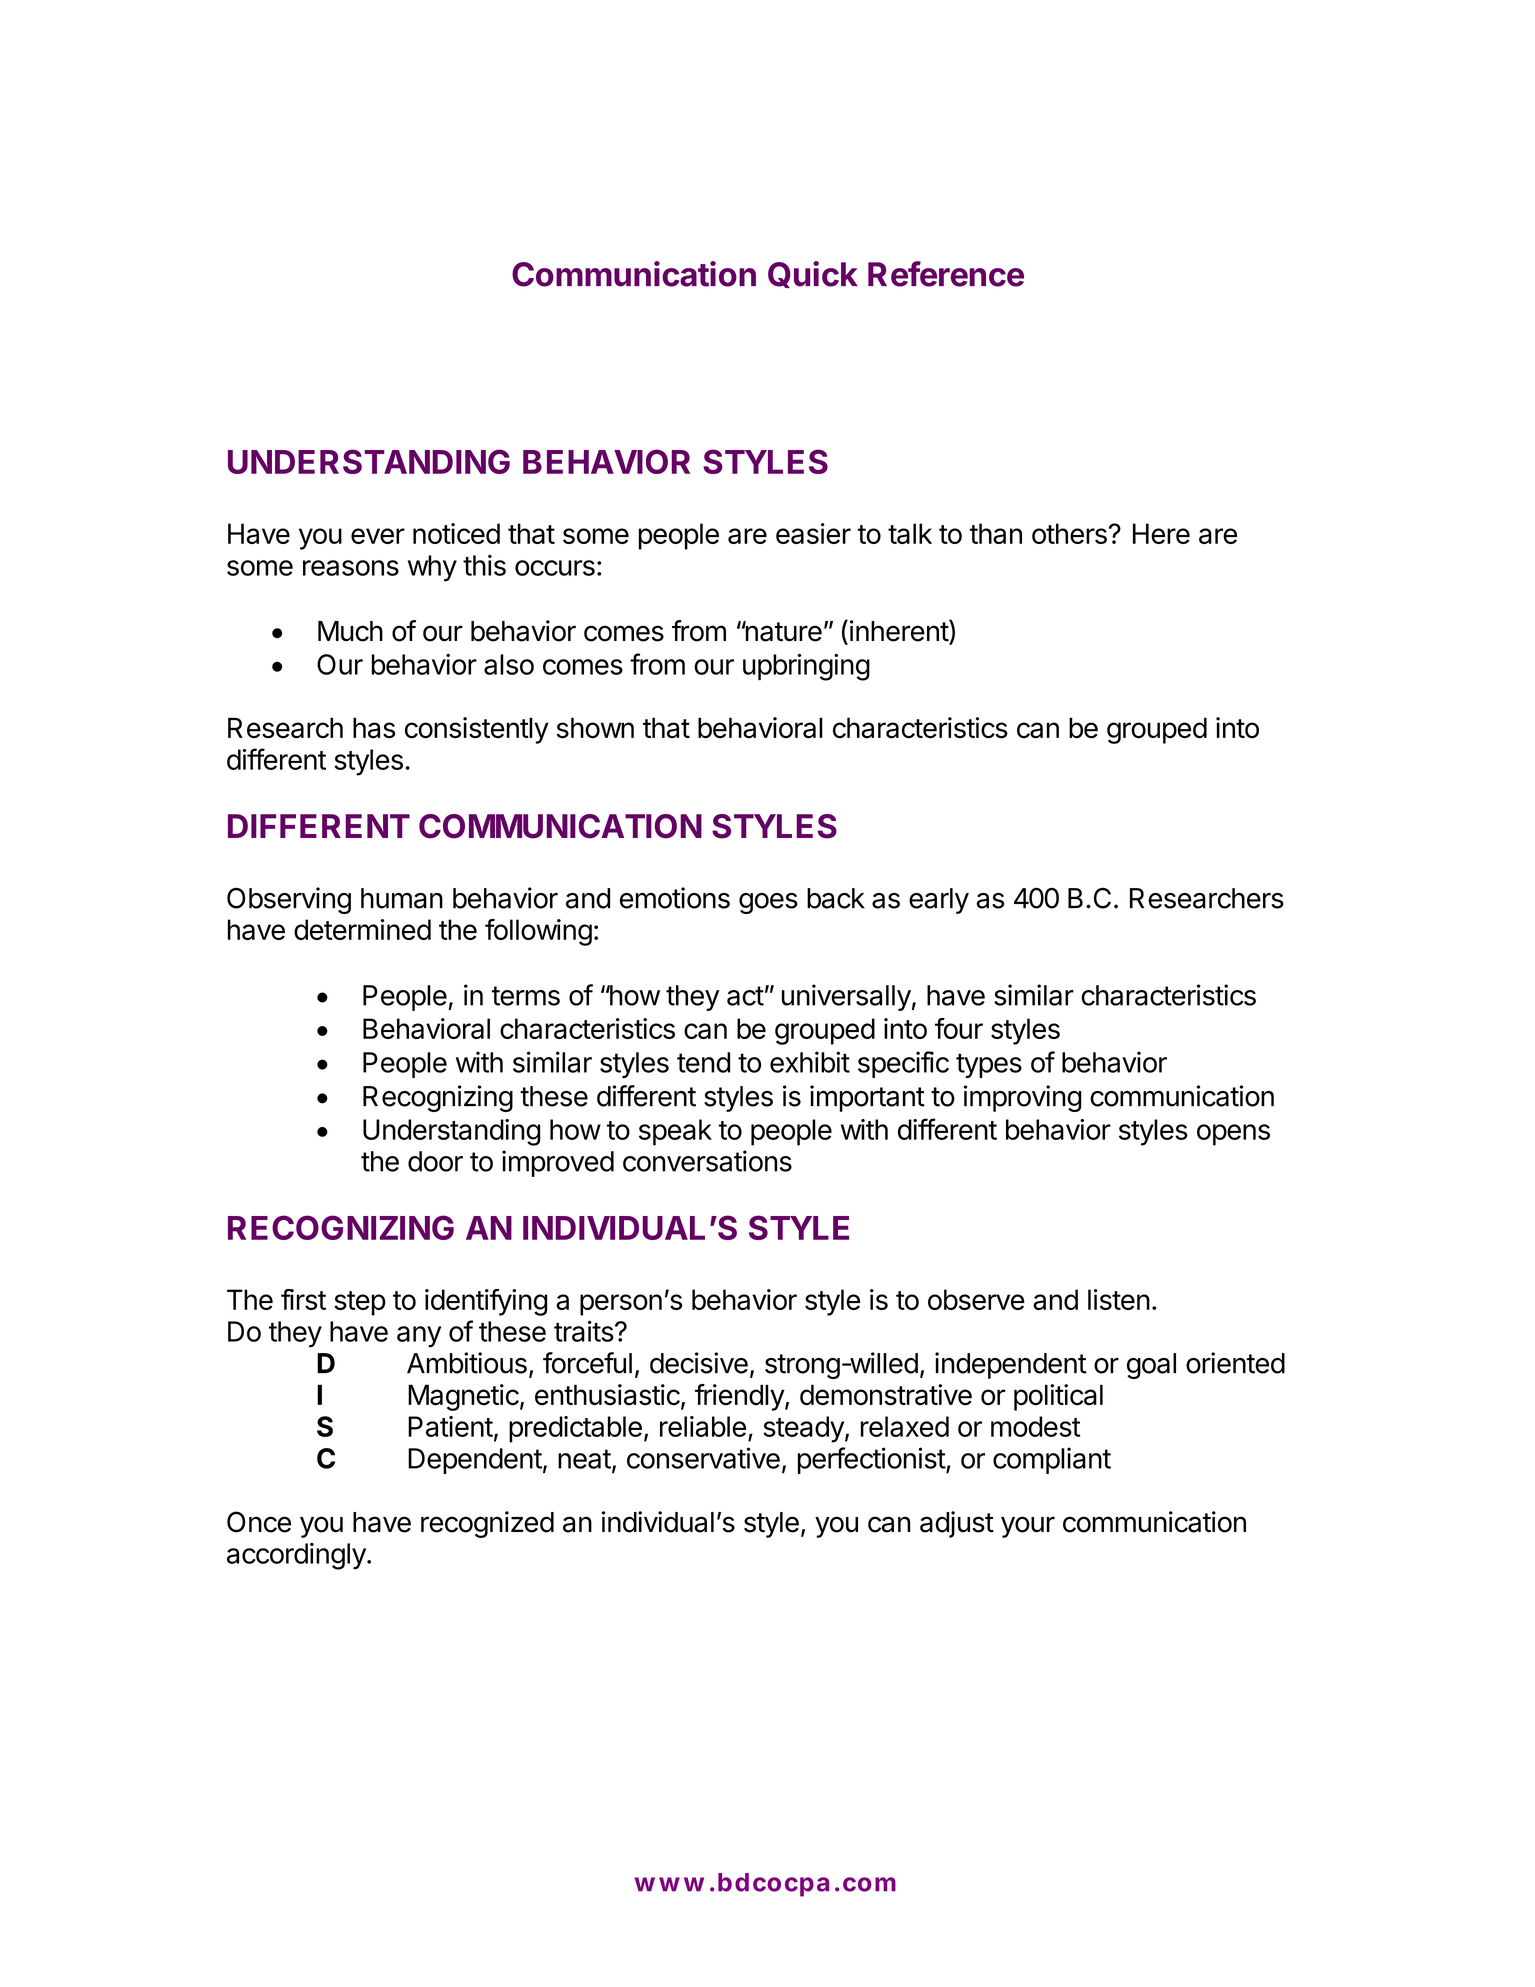 This page has height=1987, width=1535. What do you see at coordinates (296, 1556) in the page?
I see `accordingly` at bounding box center [296, 1556].
